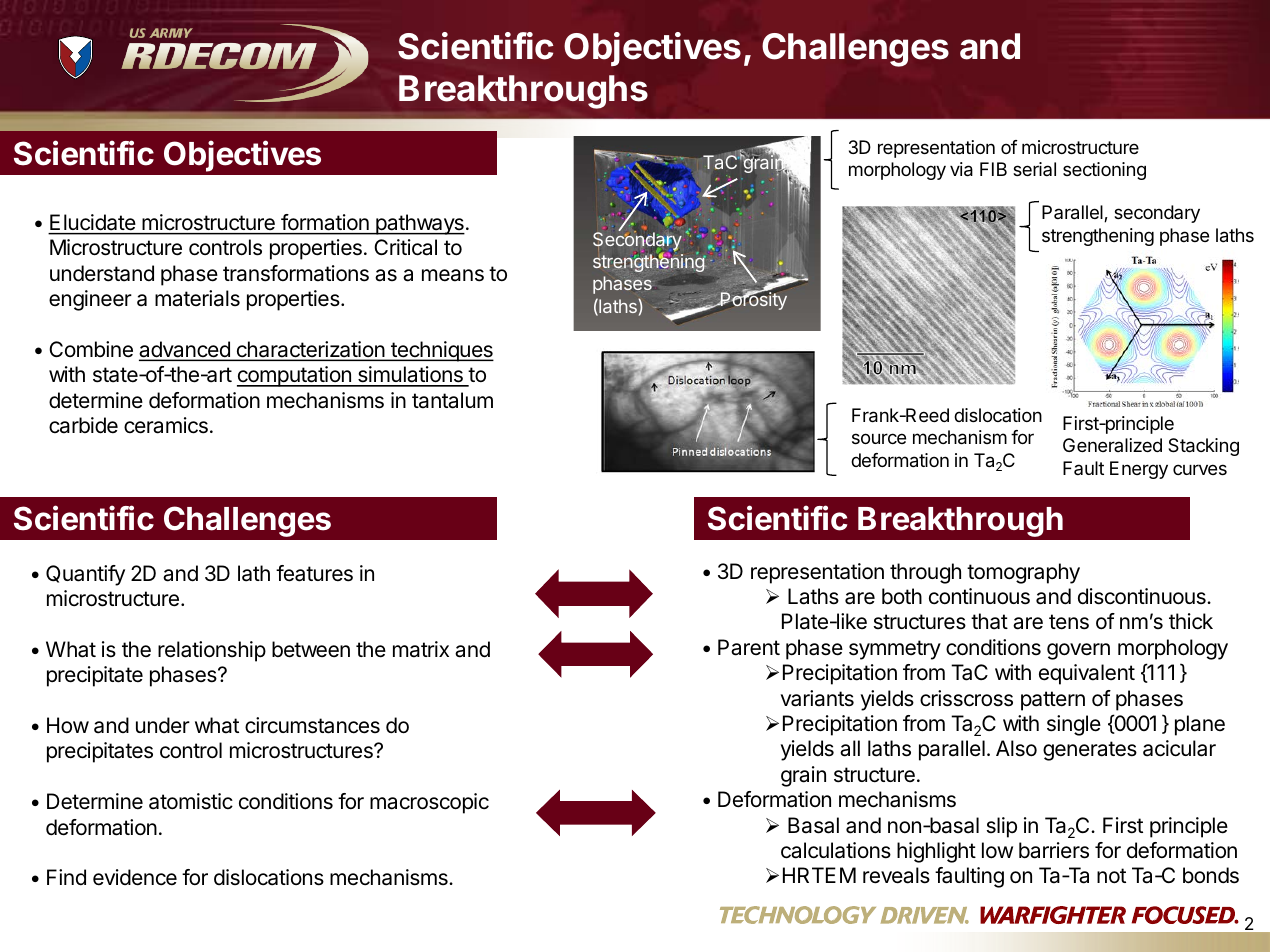  What do you see at coordinates (1112, 445) in the screenshot?
I see `Generalized` at bounding box center [1112, 445].
